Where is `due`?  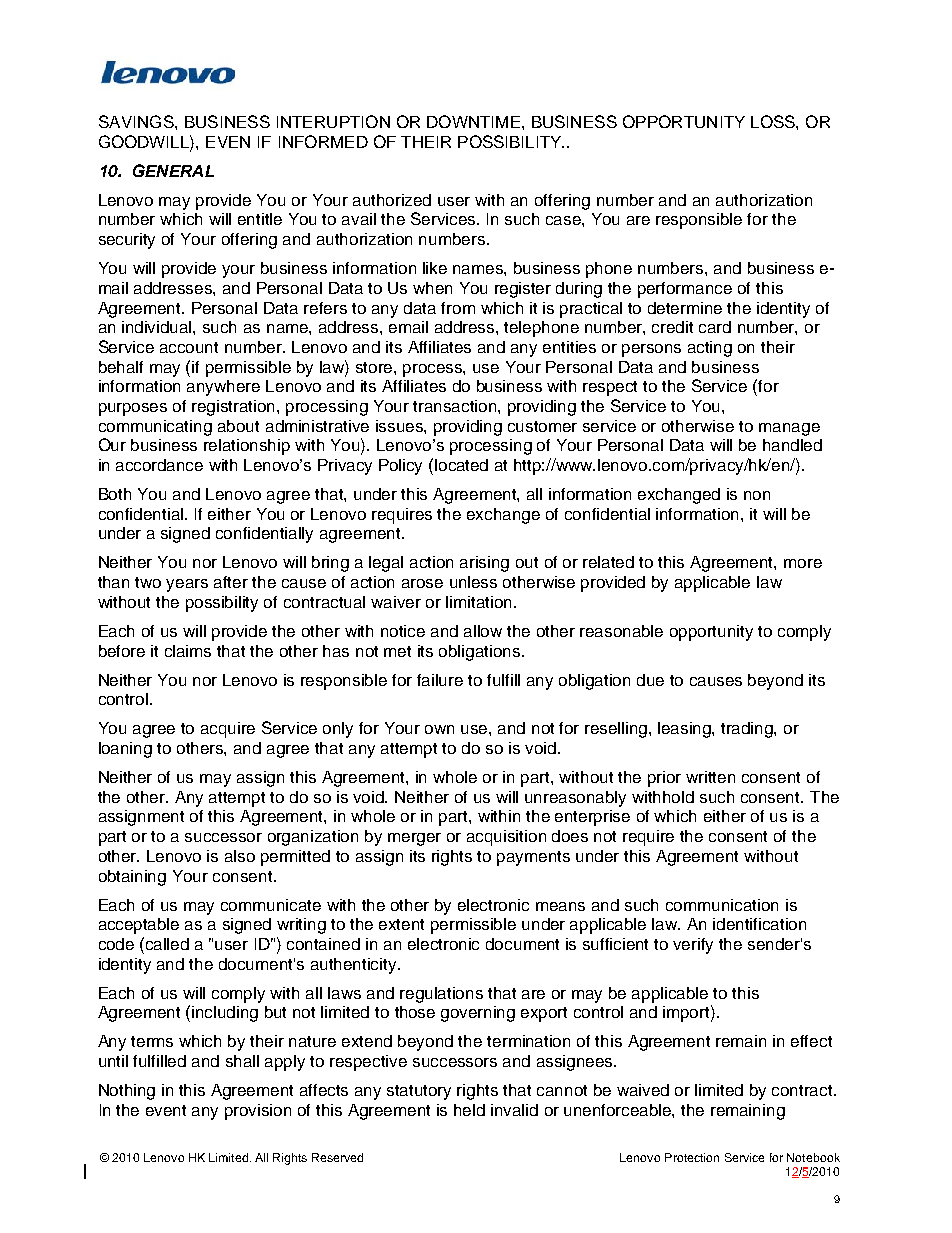
due is located at coordinates (650, 680).
